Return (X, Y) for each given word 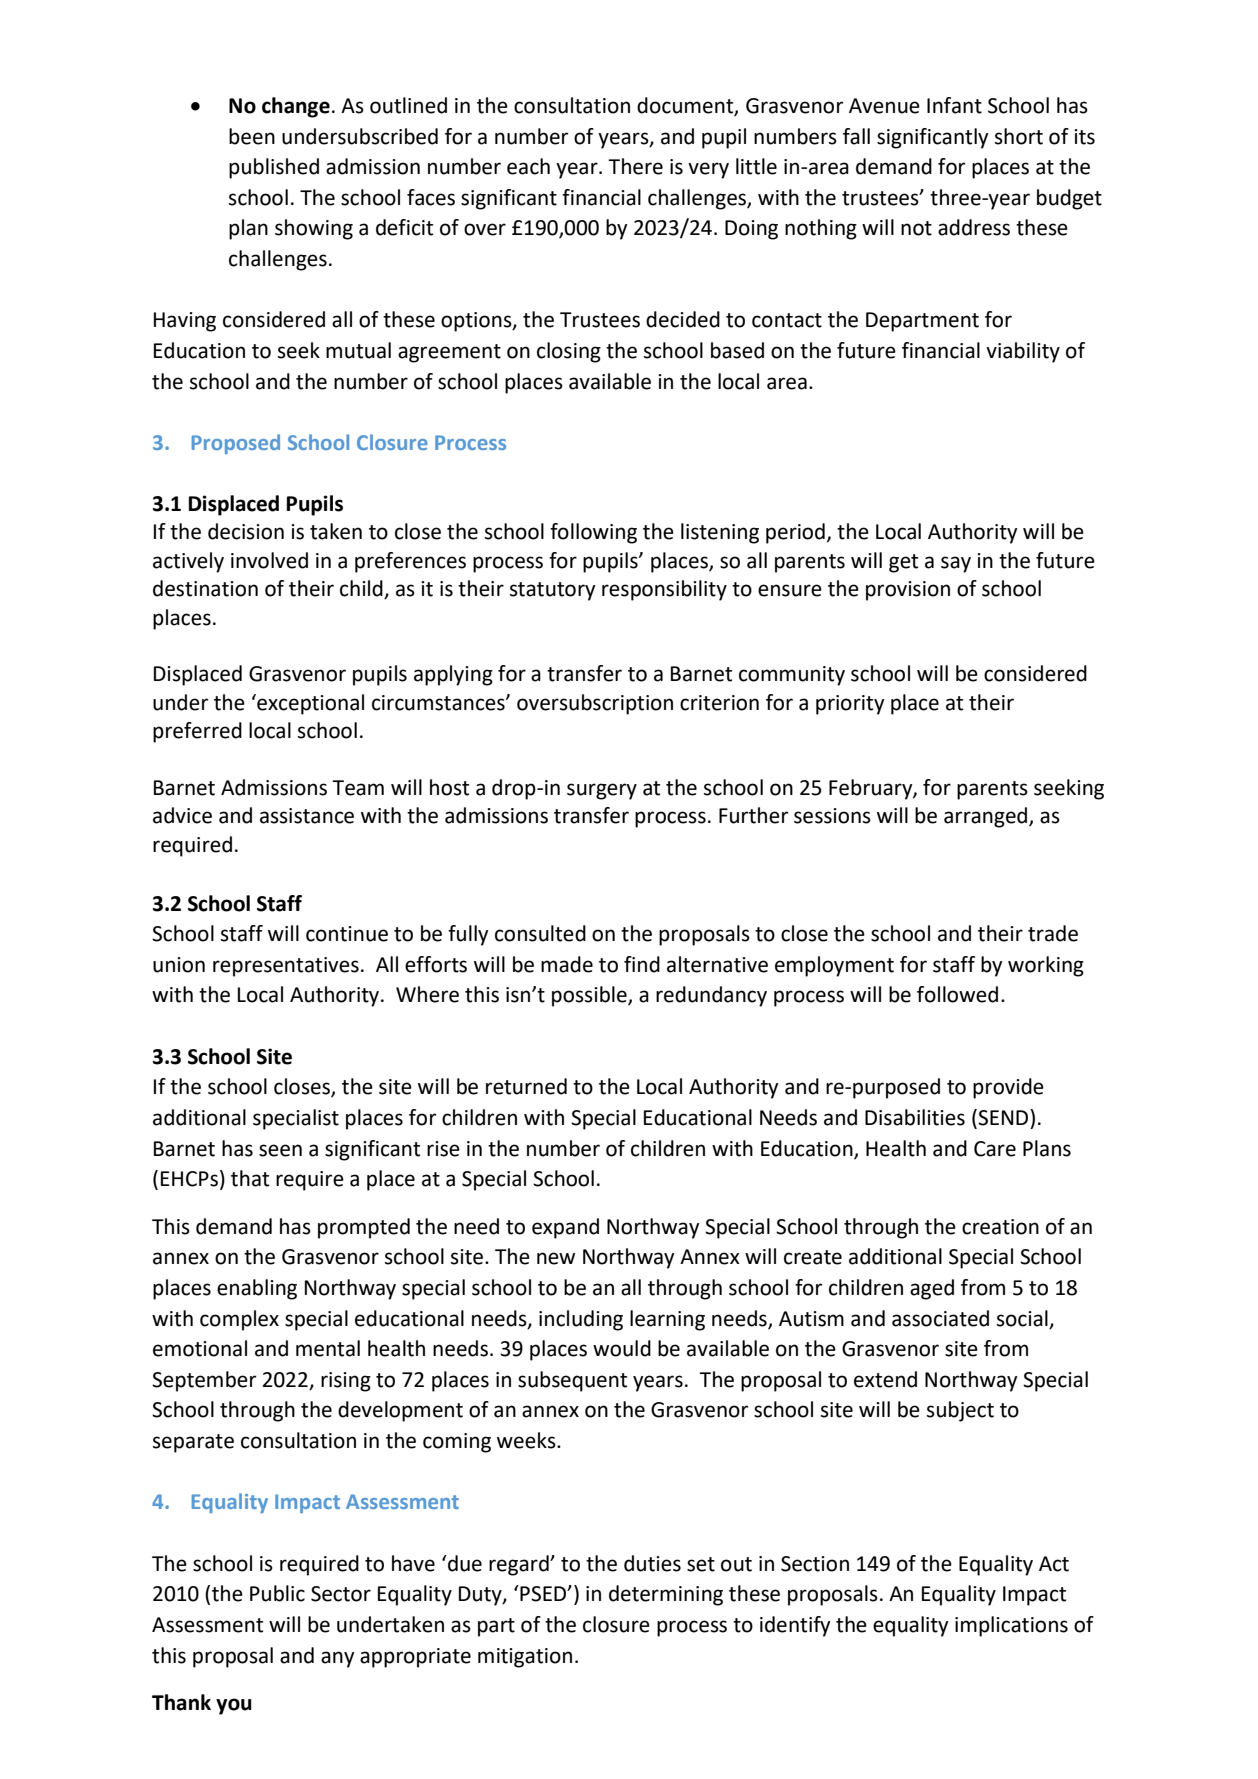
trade (1053, 933)
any (337, 1659)
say (956, 564)
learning (667, 1320)
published (274, 168)
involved (269, 560)
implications (1011, 1626)
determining (666, 1595)
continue (347, 934)
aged (932, 1289)
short (1019, 136)
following (593, 533)
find (642, 964)
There (635, 166)
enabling (257, 1289)
